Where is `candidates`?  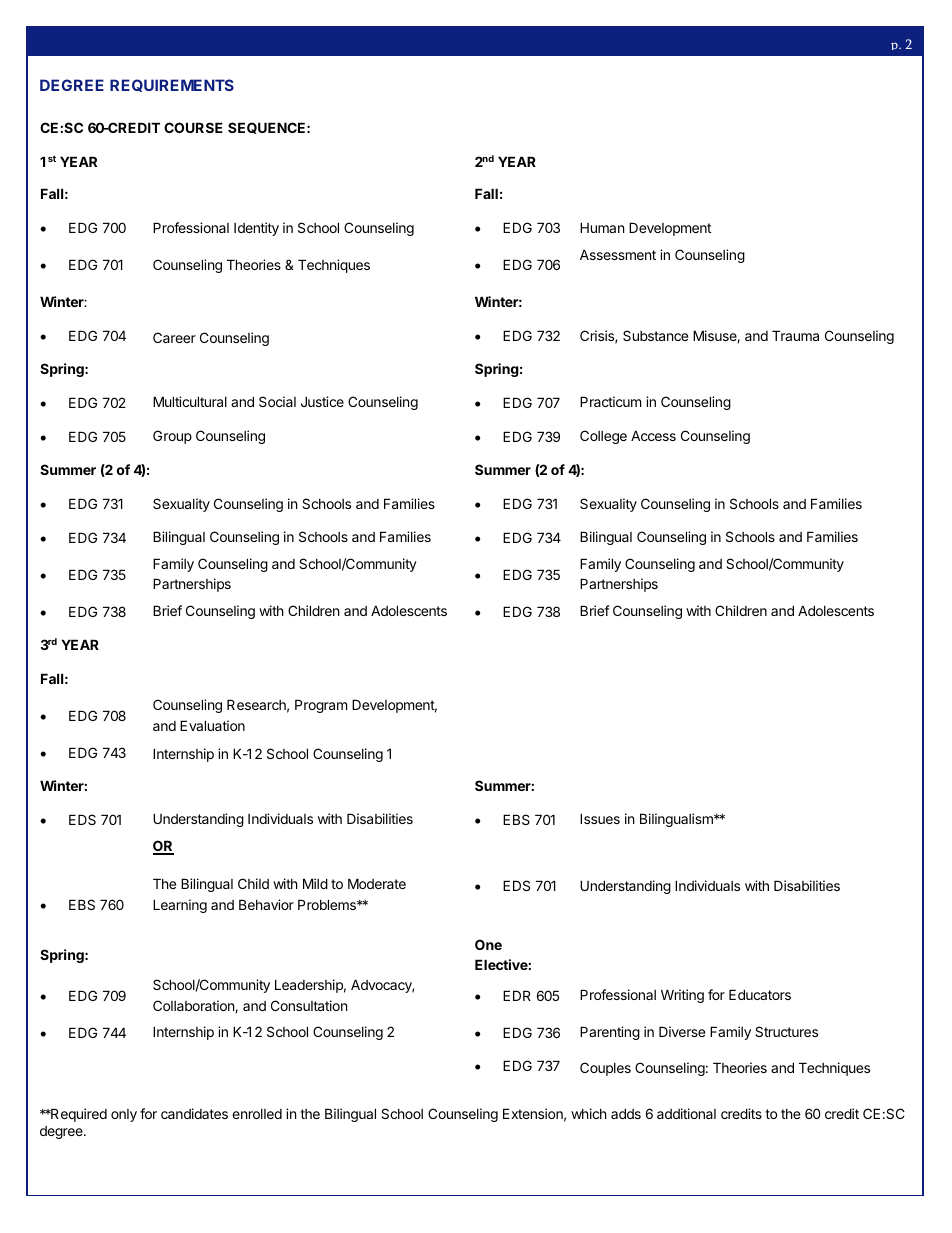 candidates is located at coordinates (194, 1113).
